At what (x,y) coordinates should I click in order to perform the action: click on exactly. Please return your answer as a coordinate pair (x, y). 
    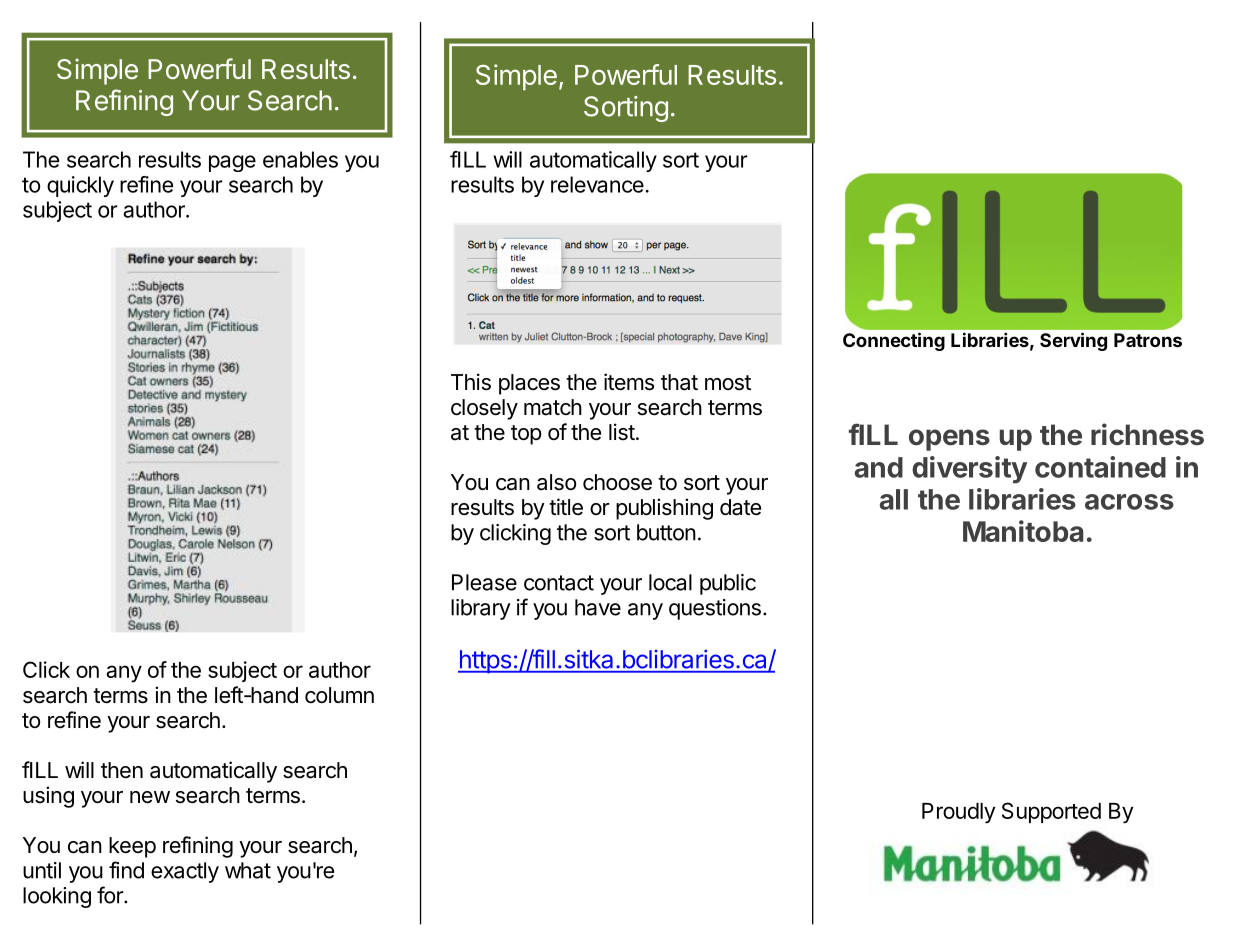
    Looking at the image, I should click on (185, 872).
